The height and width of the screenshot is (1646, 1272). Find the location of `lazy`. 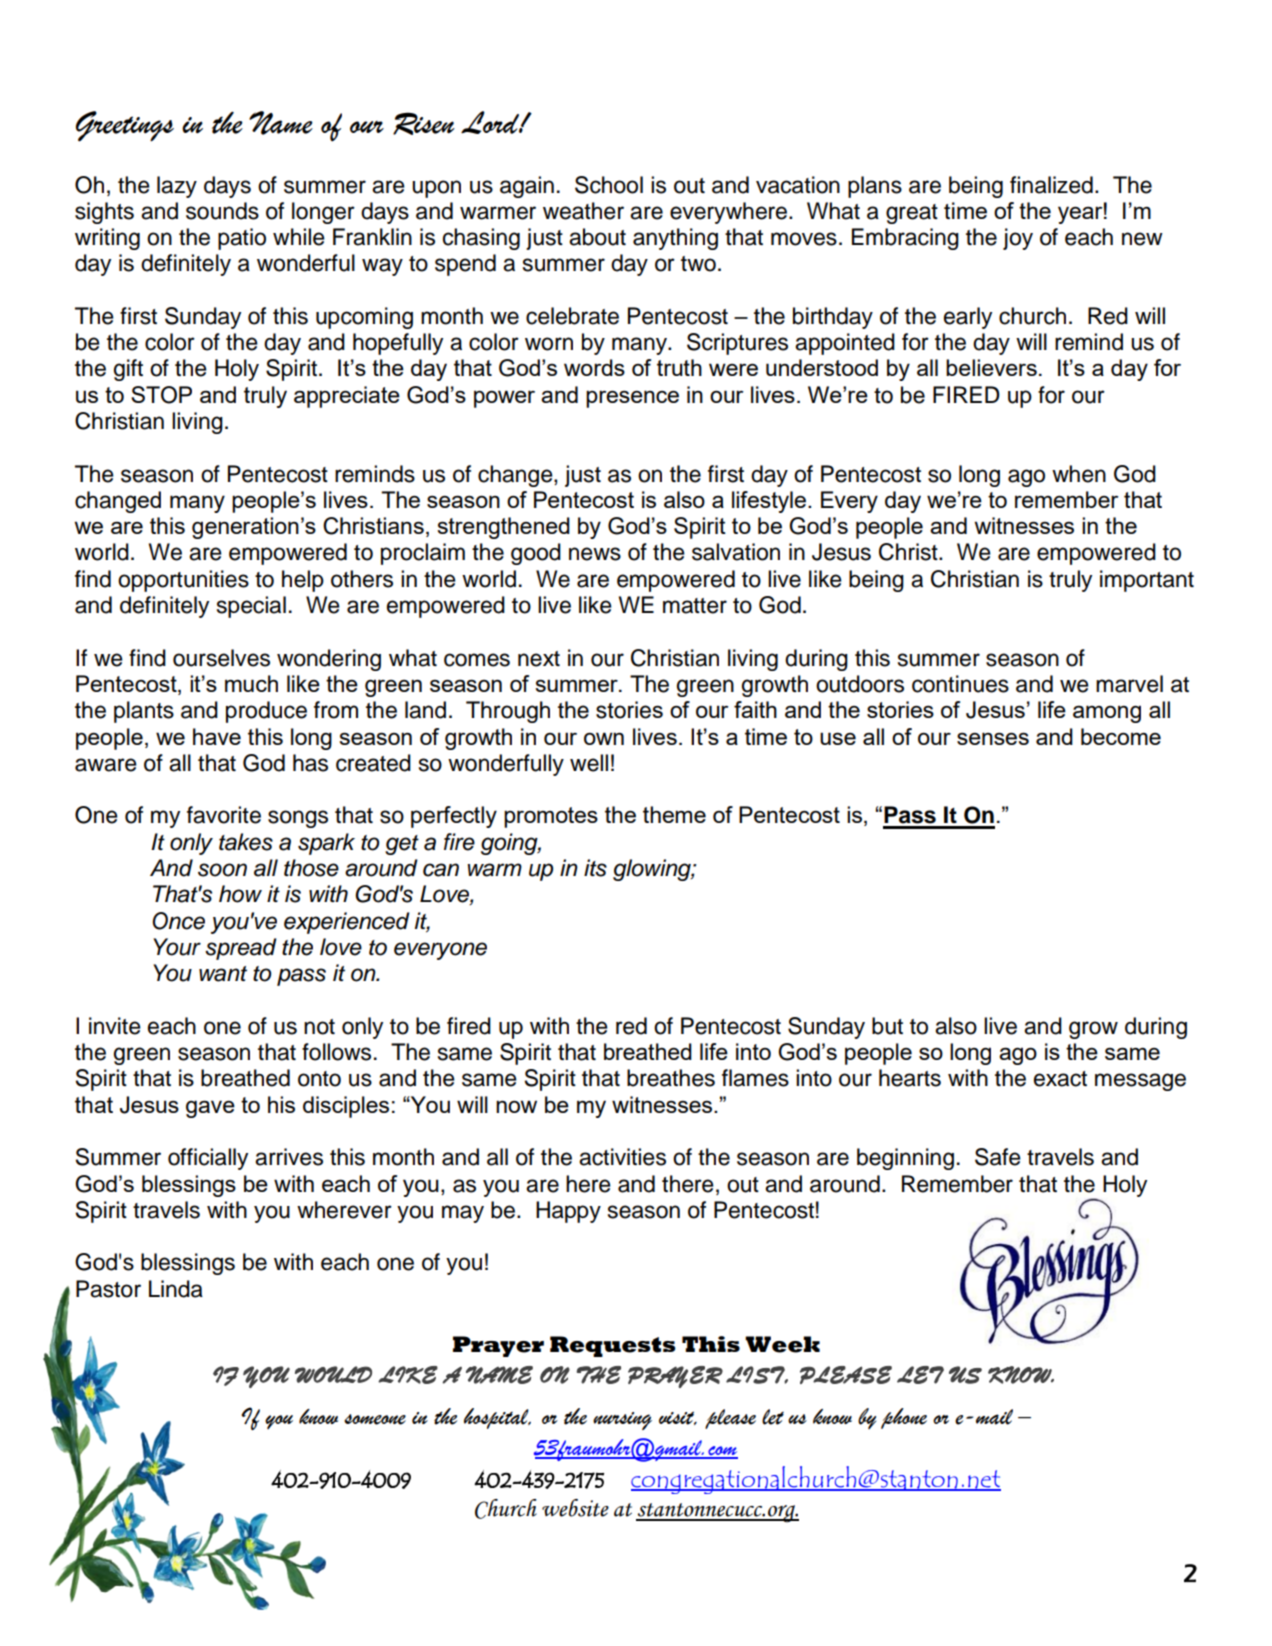

lazy is located at coordinates (177, 187).
